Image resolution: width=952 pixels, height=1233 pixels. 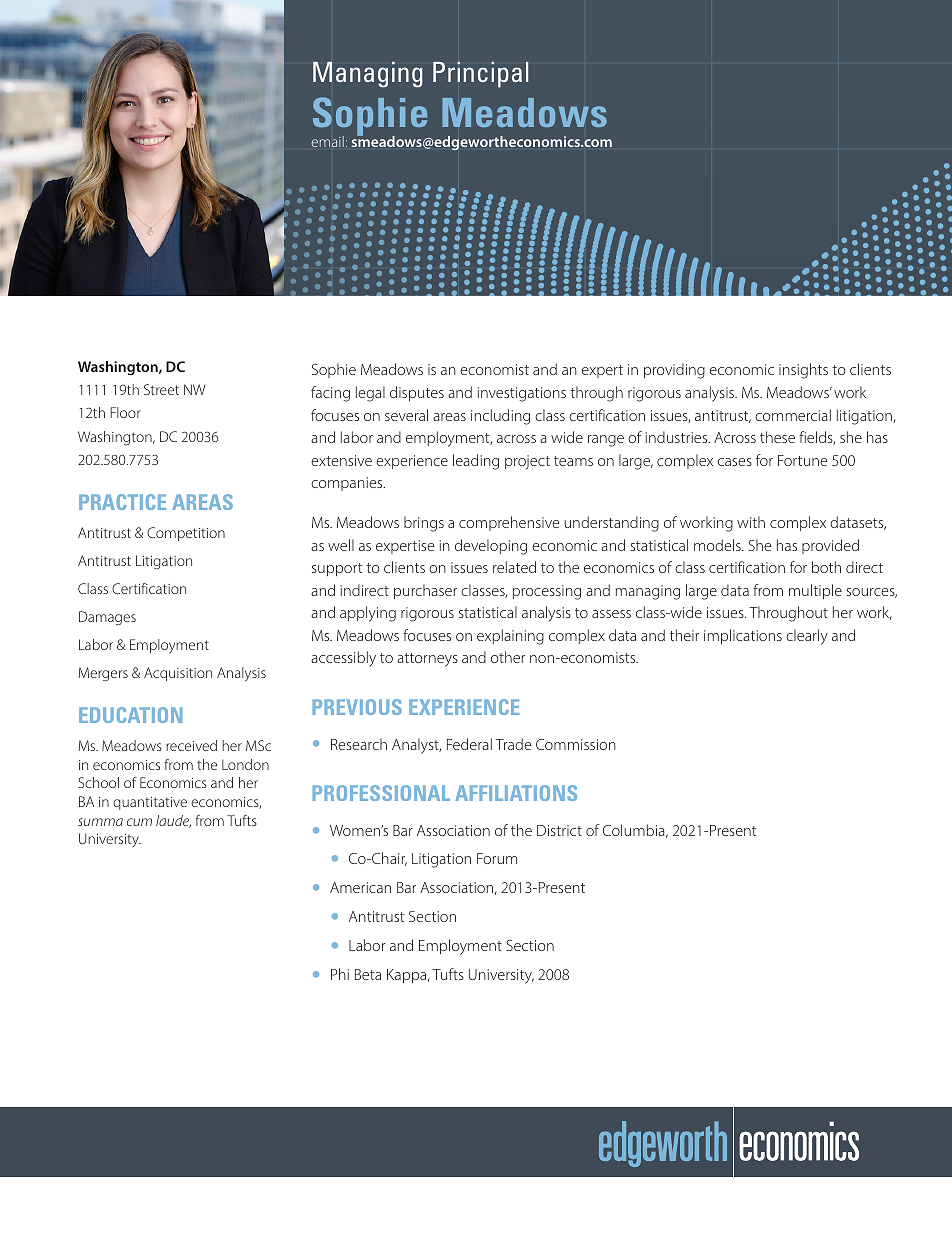 What do you see at coordinates (674, 371) in the screenshot?
I see `providing` at bounding box center [674, 371].
